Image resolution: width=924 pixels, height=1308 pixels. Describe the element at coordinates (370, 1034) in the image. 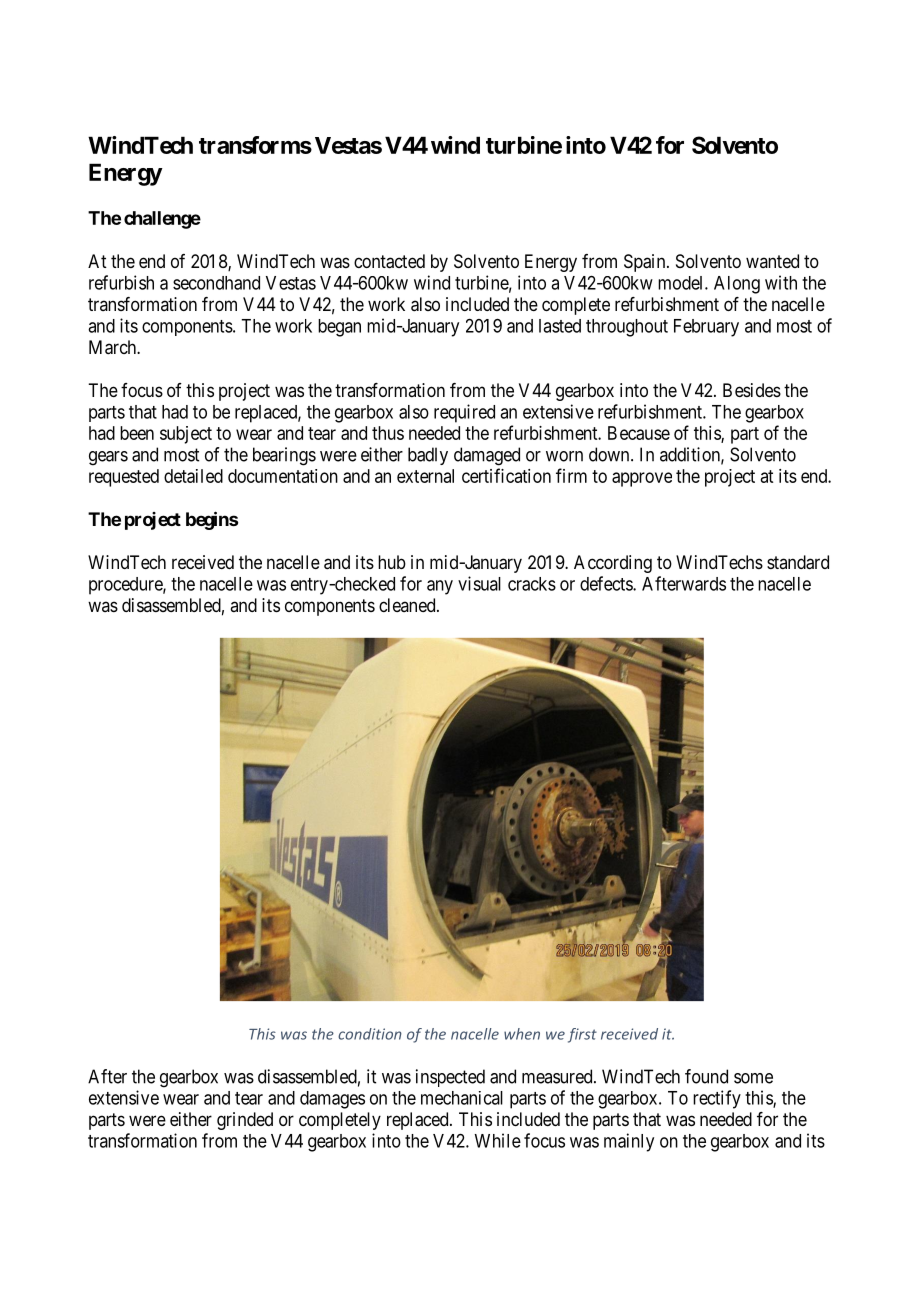

I see `condition` at that location.
